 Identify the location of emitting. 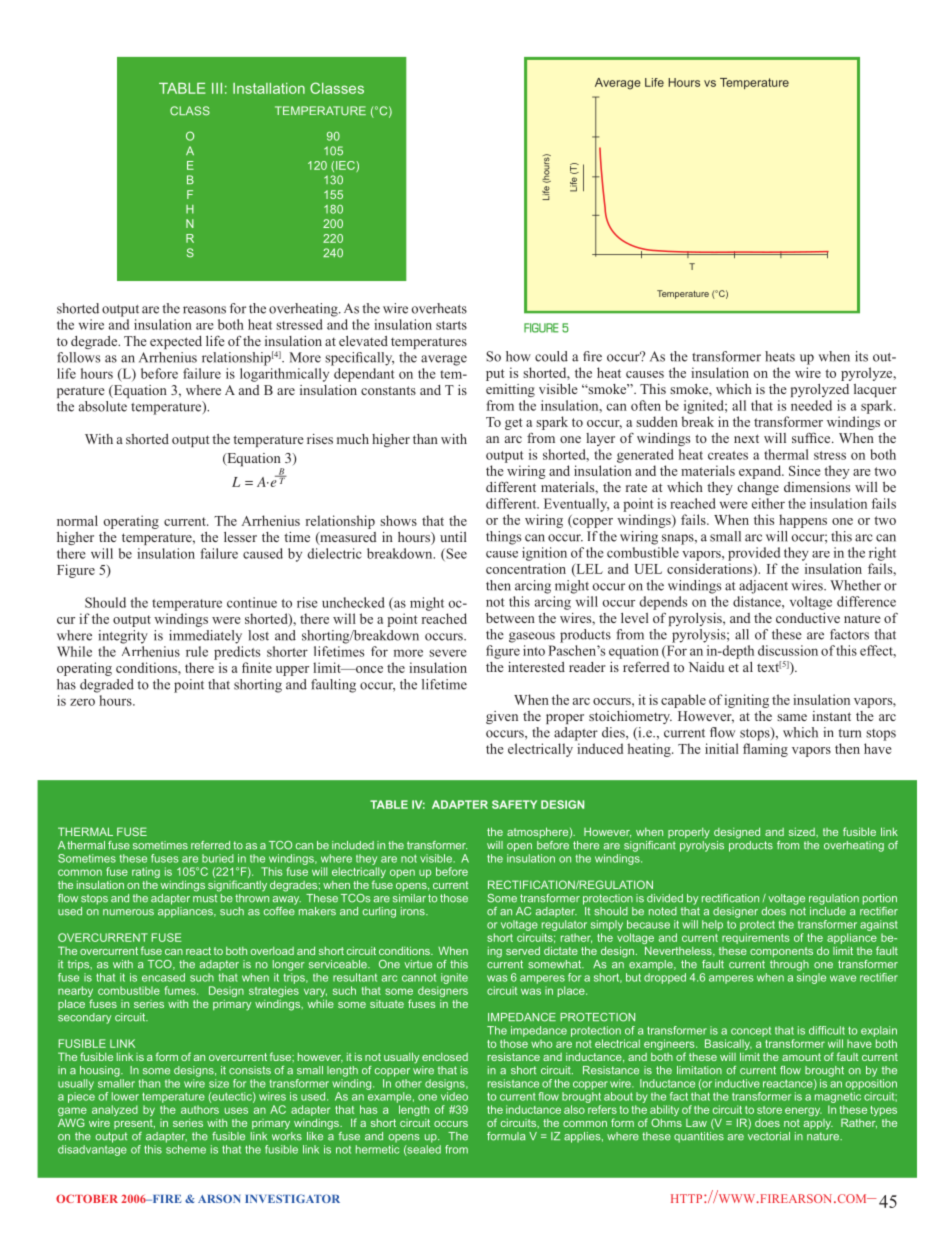
(510, 390).
